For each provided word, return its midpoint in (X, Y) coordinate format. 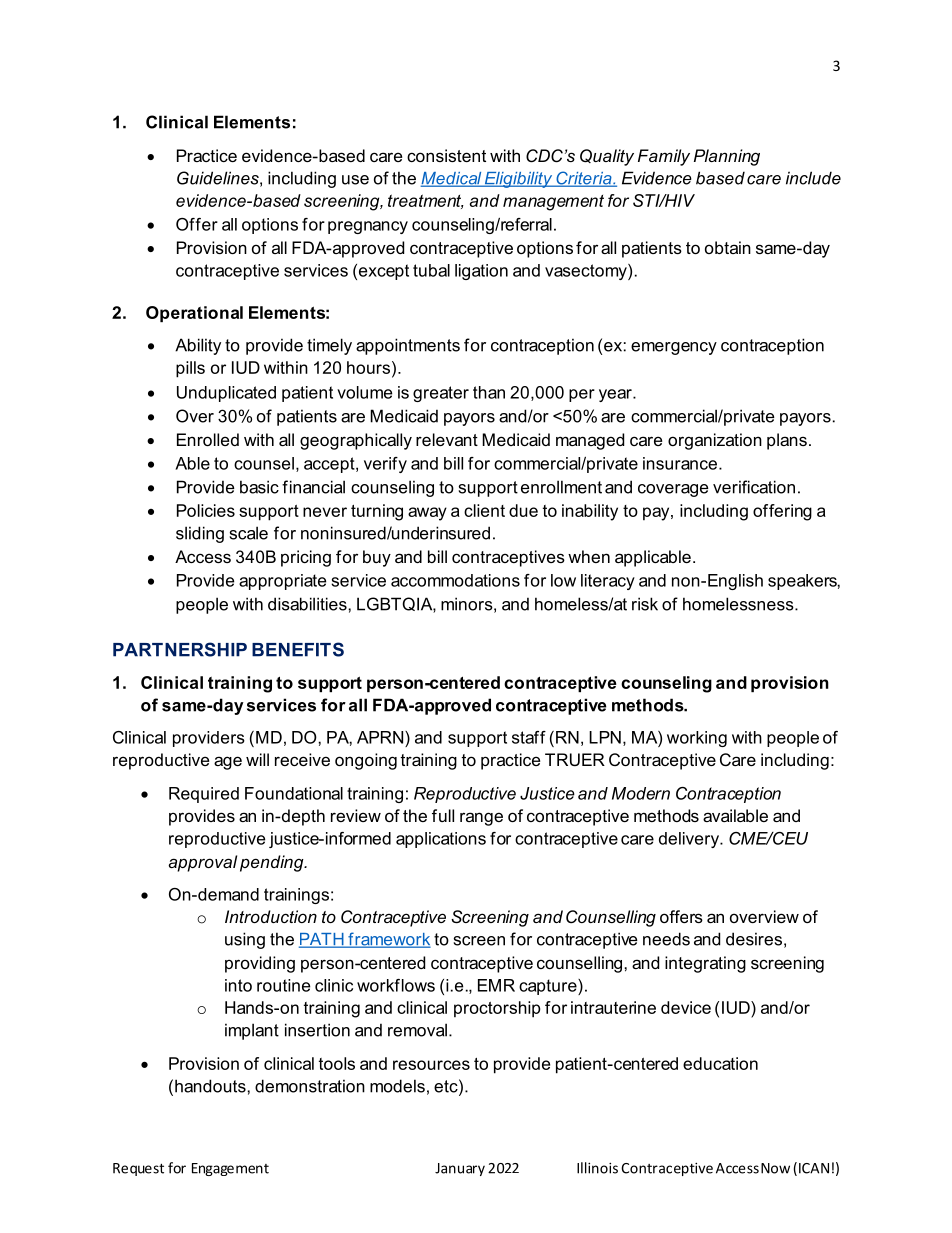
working (697, 739)
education (720, 1063)
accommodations (455, 580)
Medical (452, 179)
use (355, 180)
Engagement (230, 1169)
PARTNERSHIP (180, 649)
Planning (727, 157)
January (460, 1169)
